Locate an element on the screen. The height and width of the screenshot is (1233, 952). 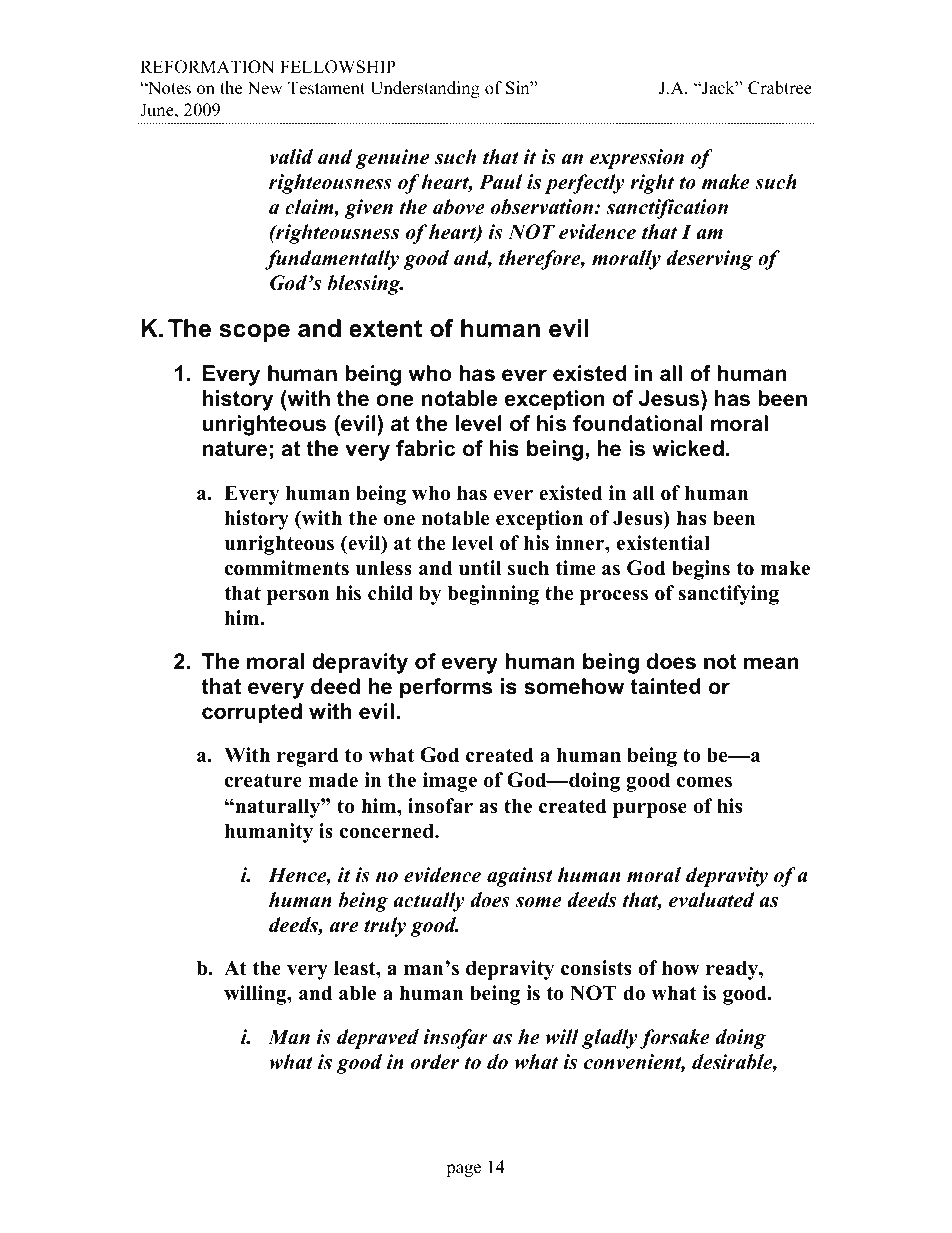
against is located at coordinates (520, 877).
